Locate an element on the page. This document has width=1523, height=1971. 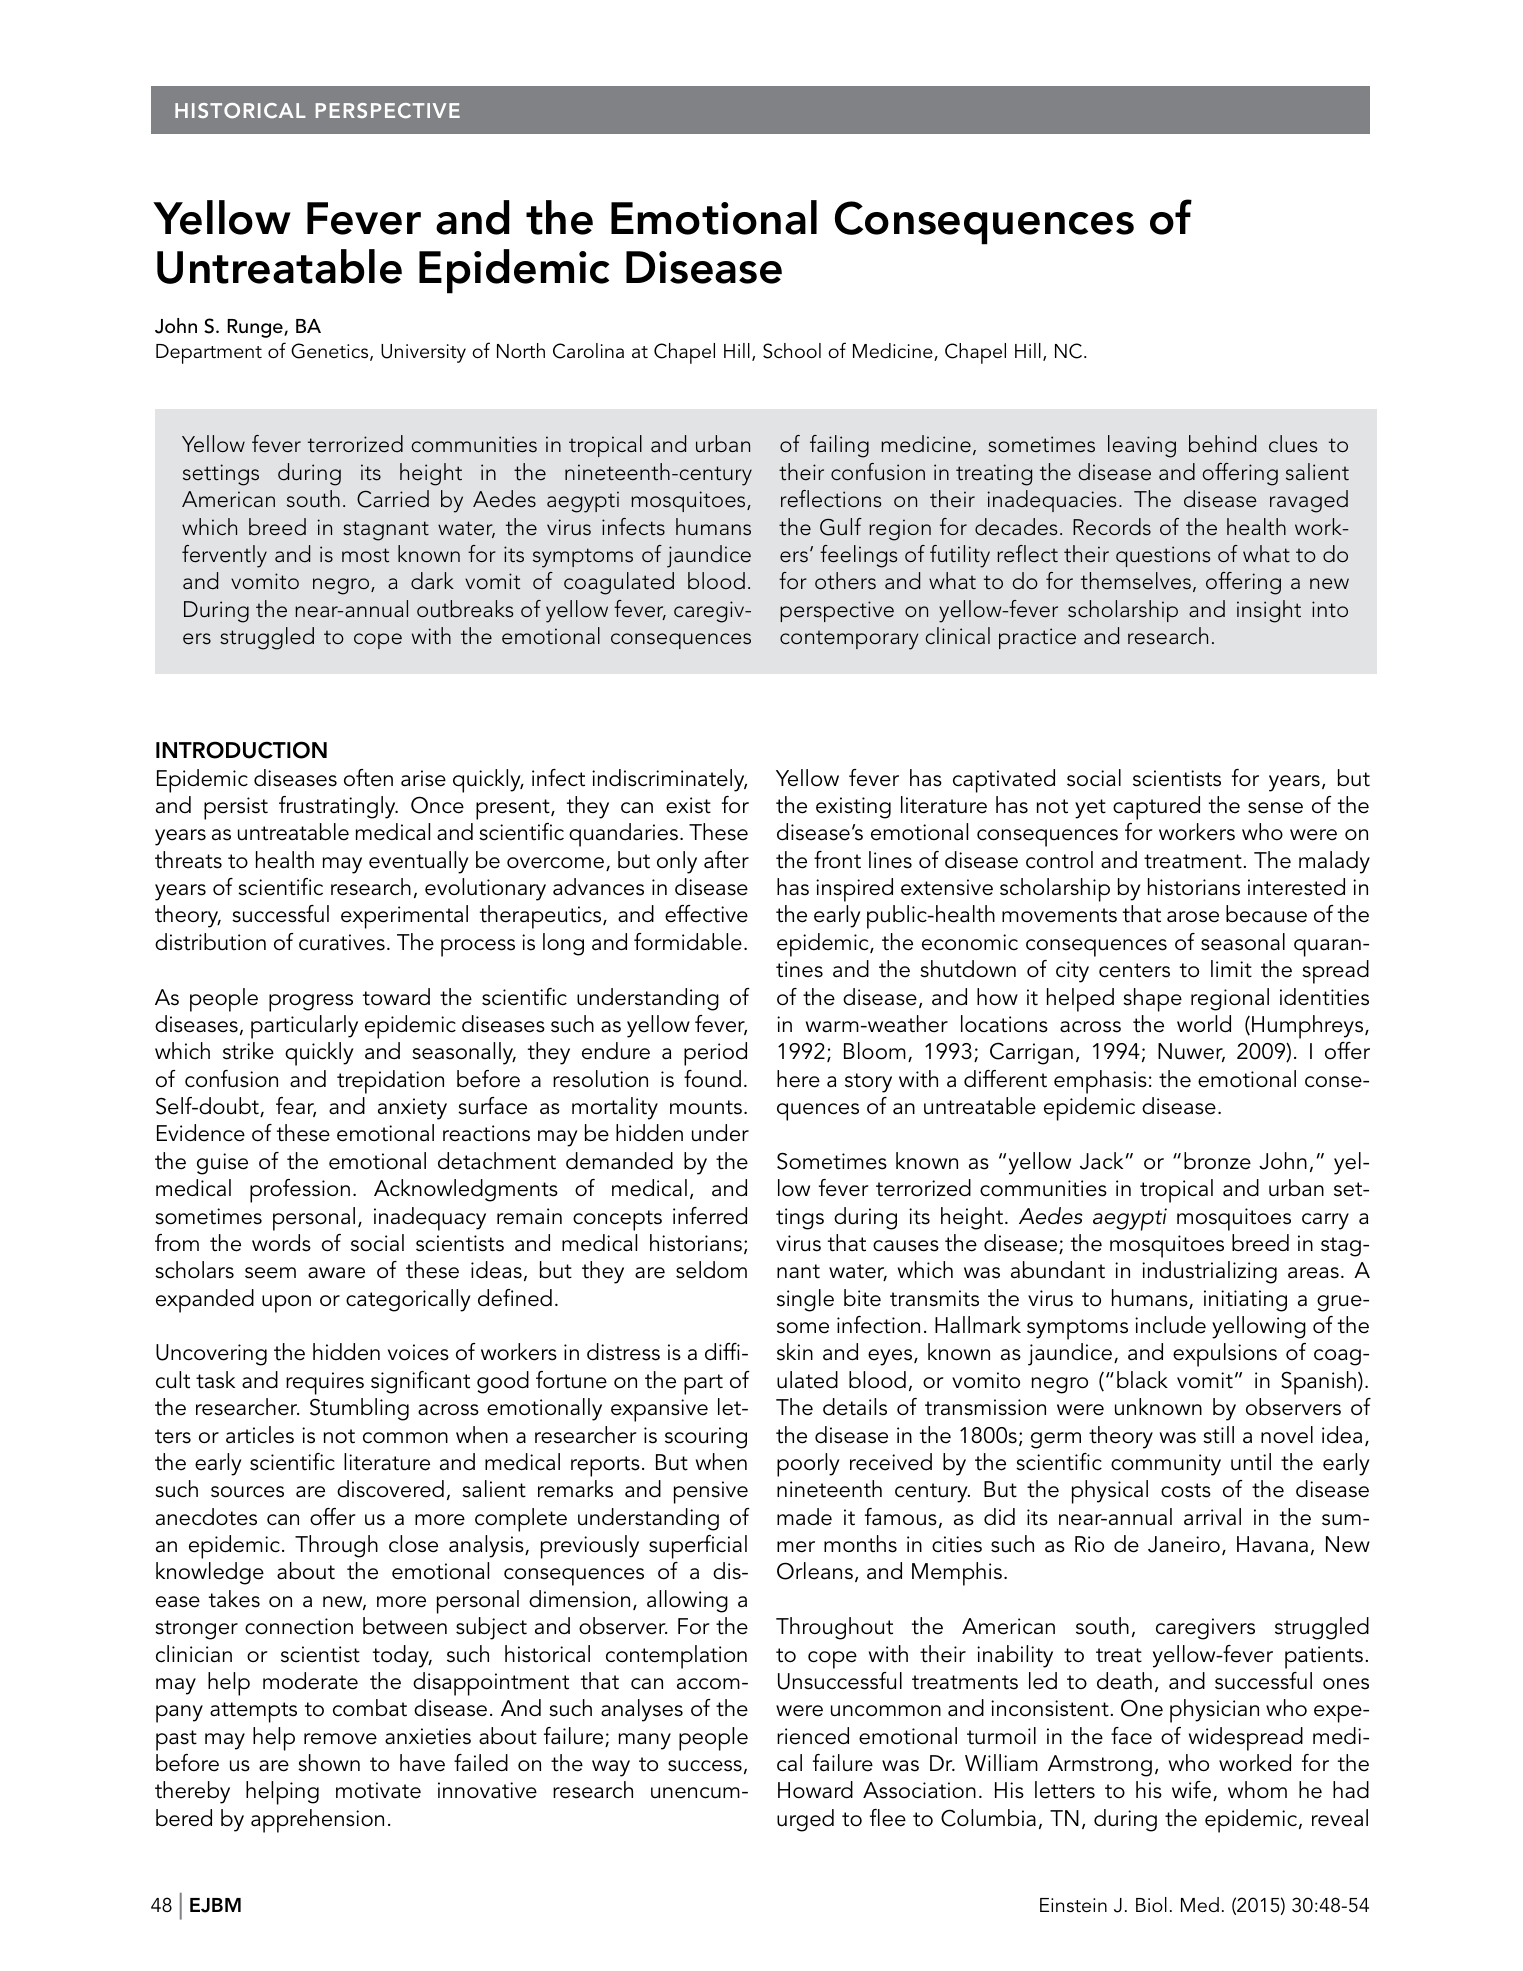
after is located at coordinates (726, 860).
